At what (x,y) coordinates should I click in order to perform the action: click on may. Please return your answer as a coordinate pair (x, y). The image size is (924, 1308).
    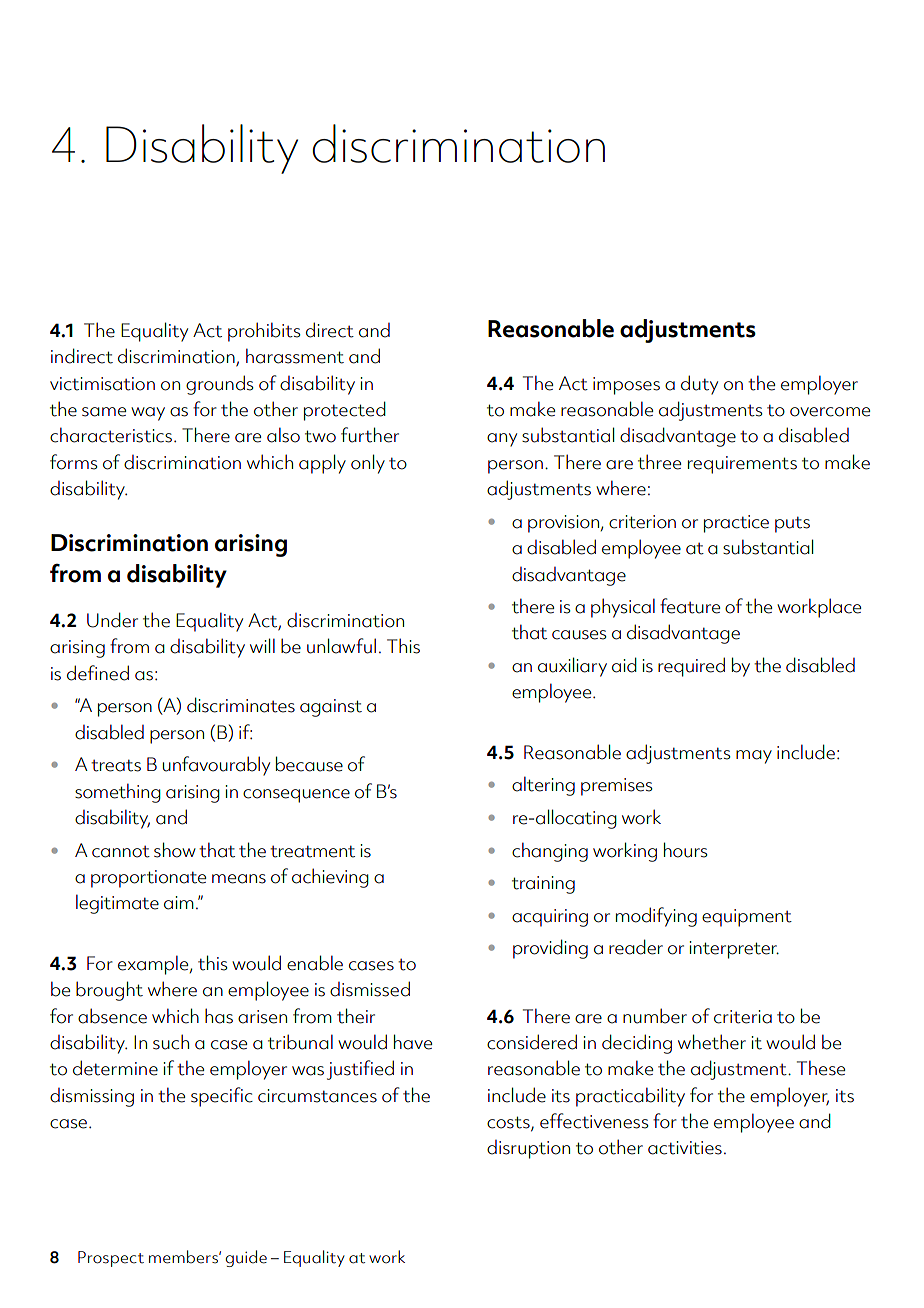
    Looking at the image, I should click on (754, 757).
